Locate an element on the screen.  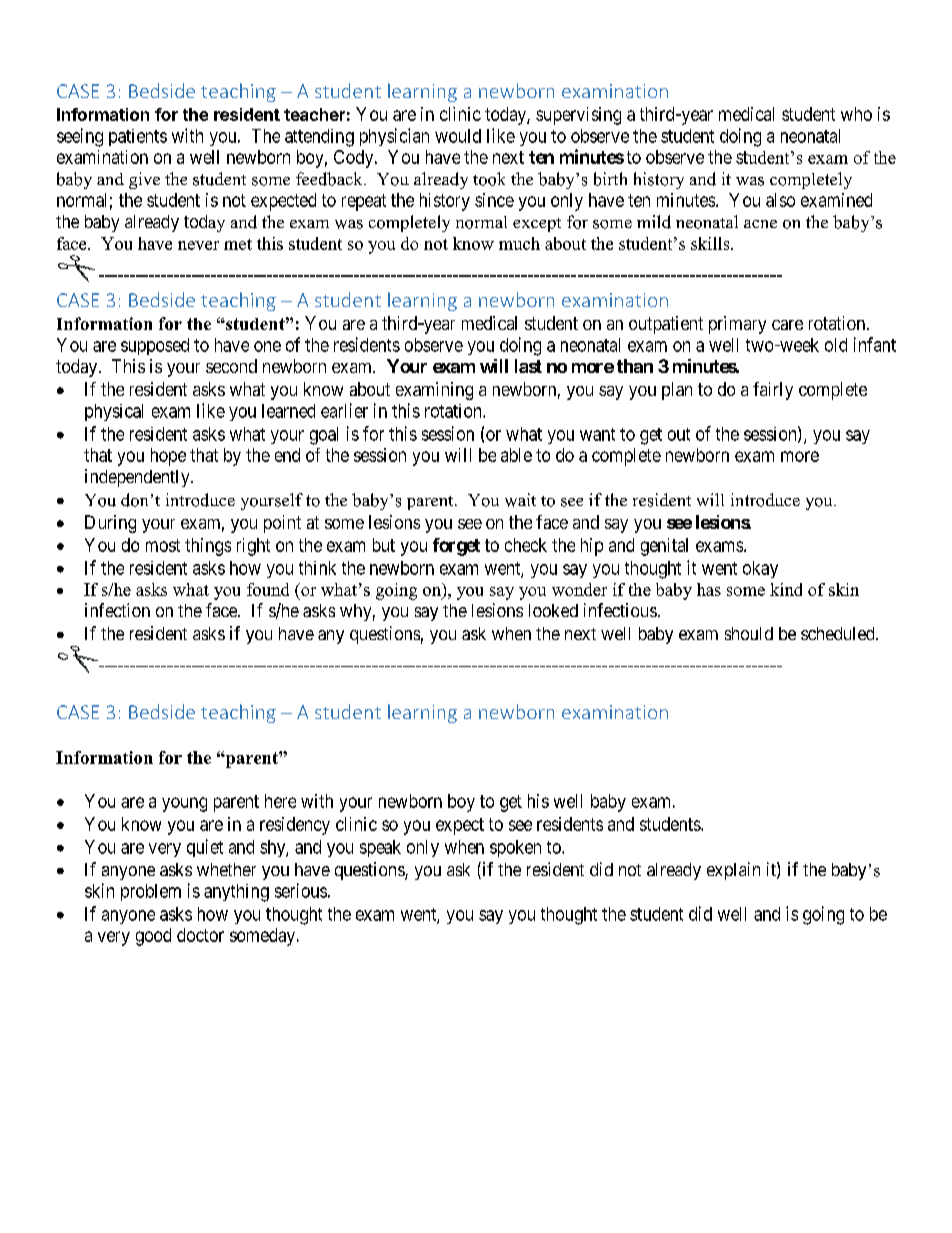
infection is located at coordinates (117, 610).
